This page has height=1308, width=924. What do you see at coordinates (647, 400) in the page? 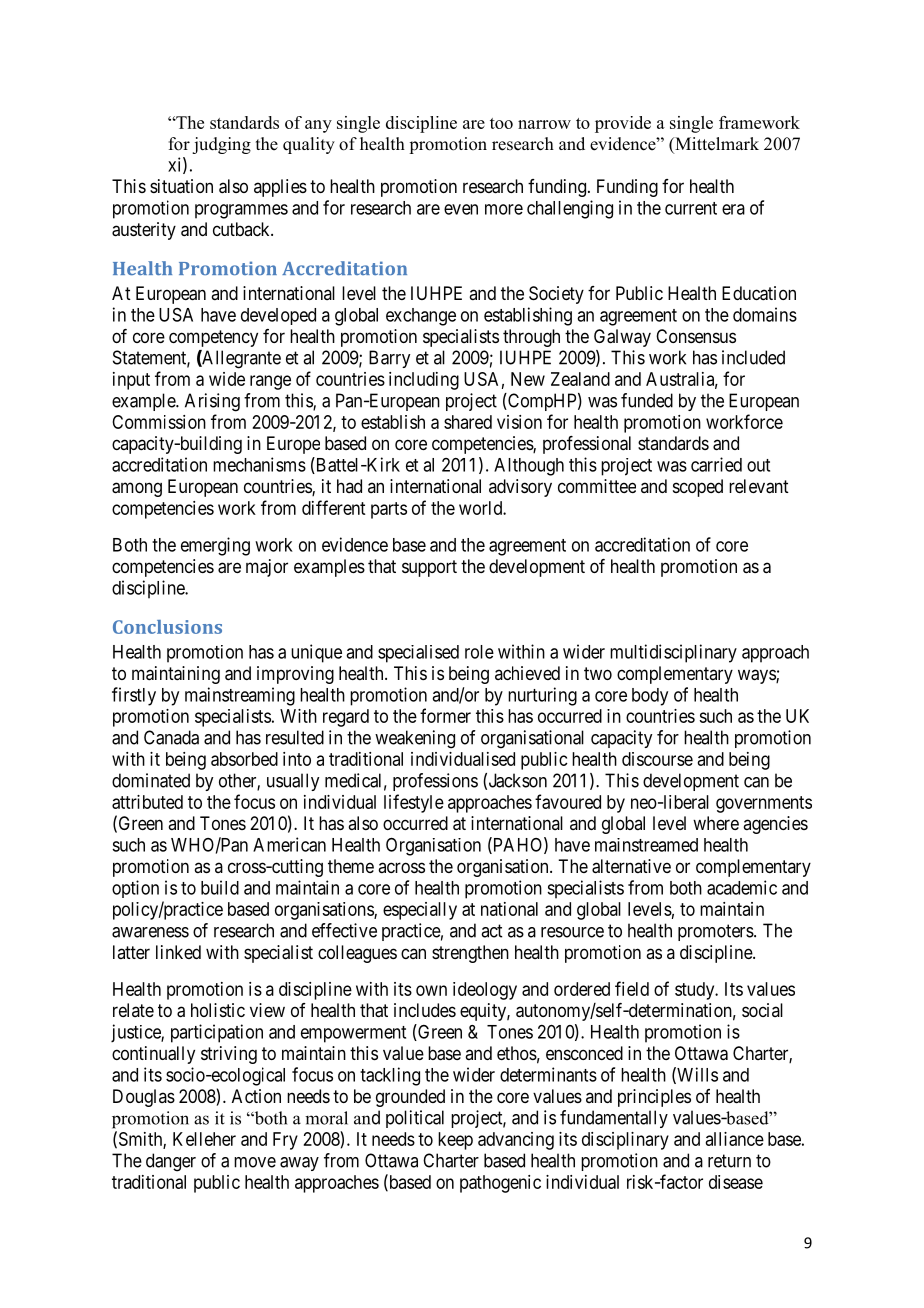
I see `funded` at bounding box center [647, 400].
